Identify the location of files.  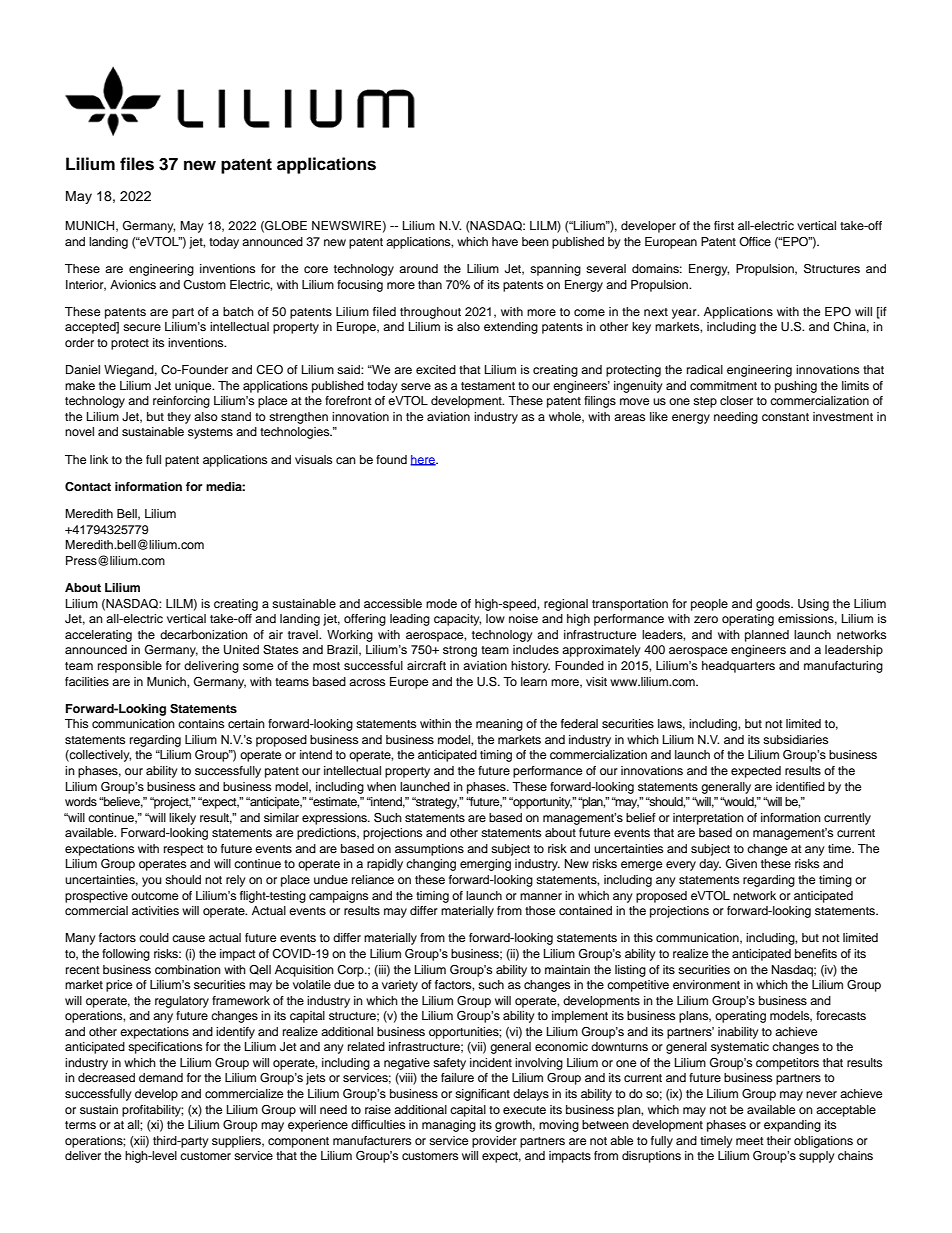
(137, 164).
